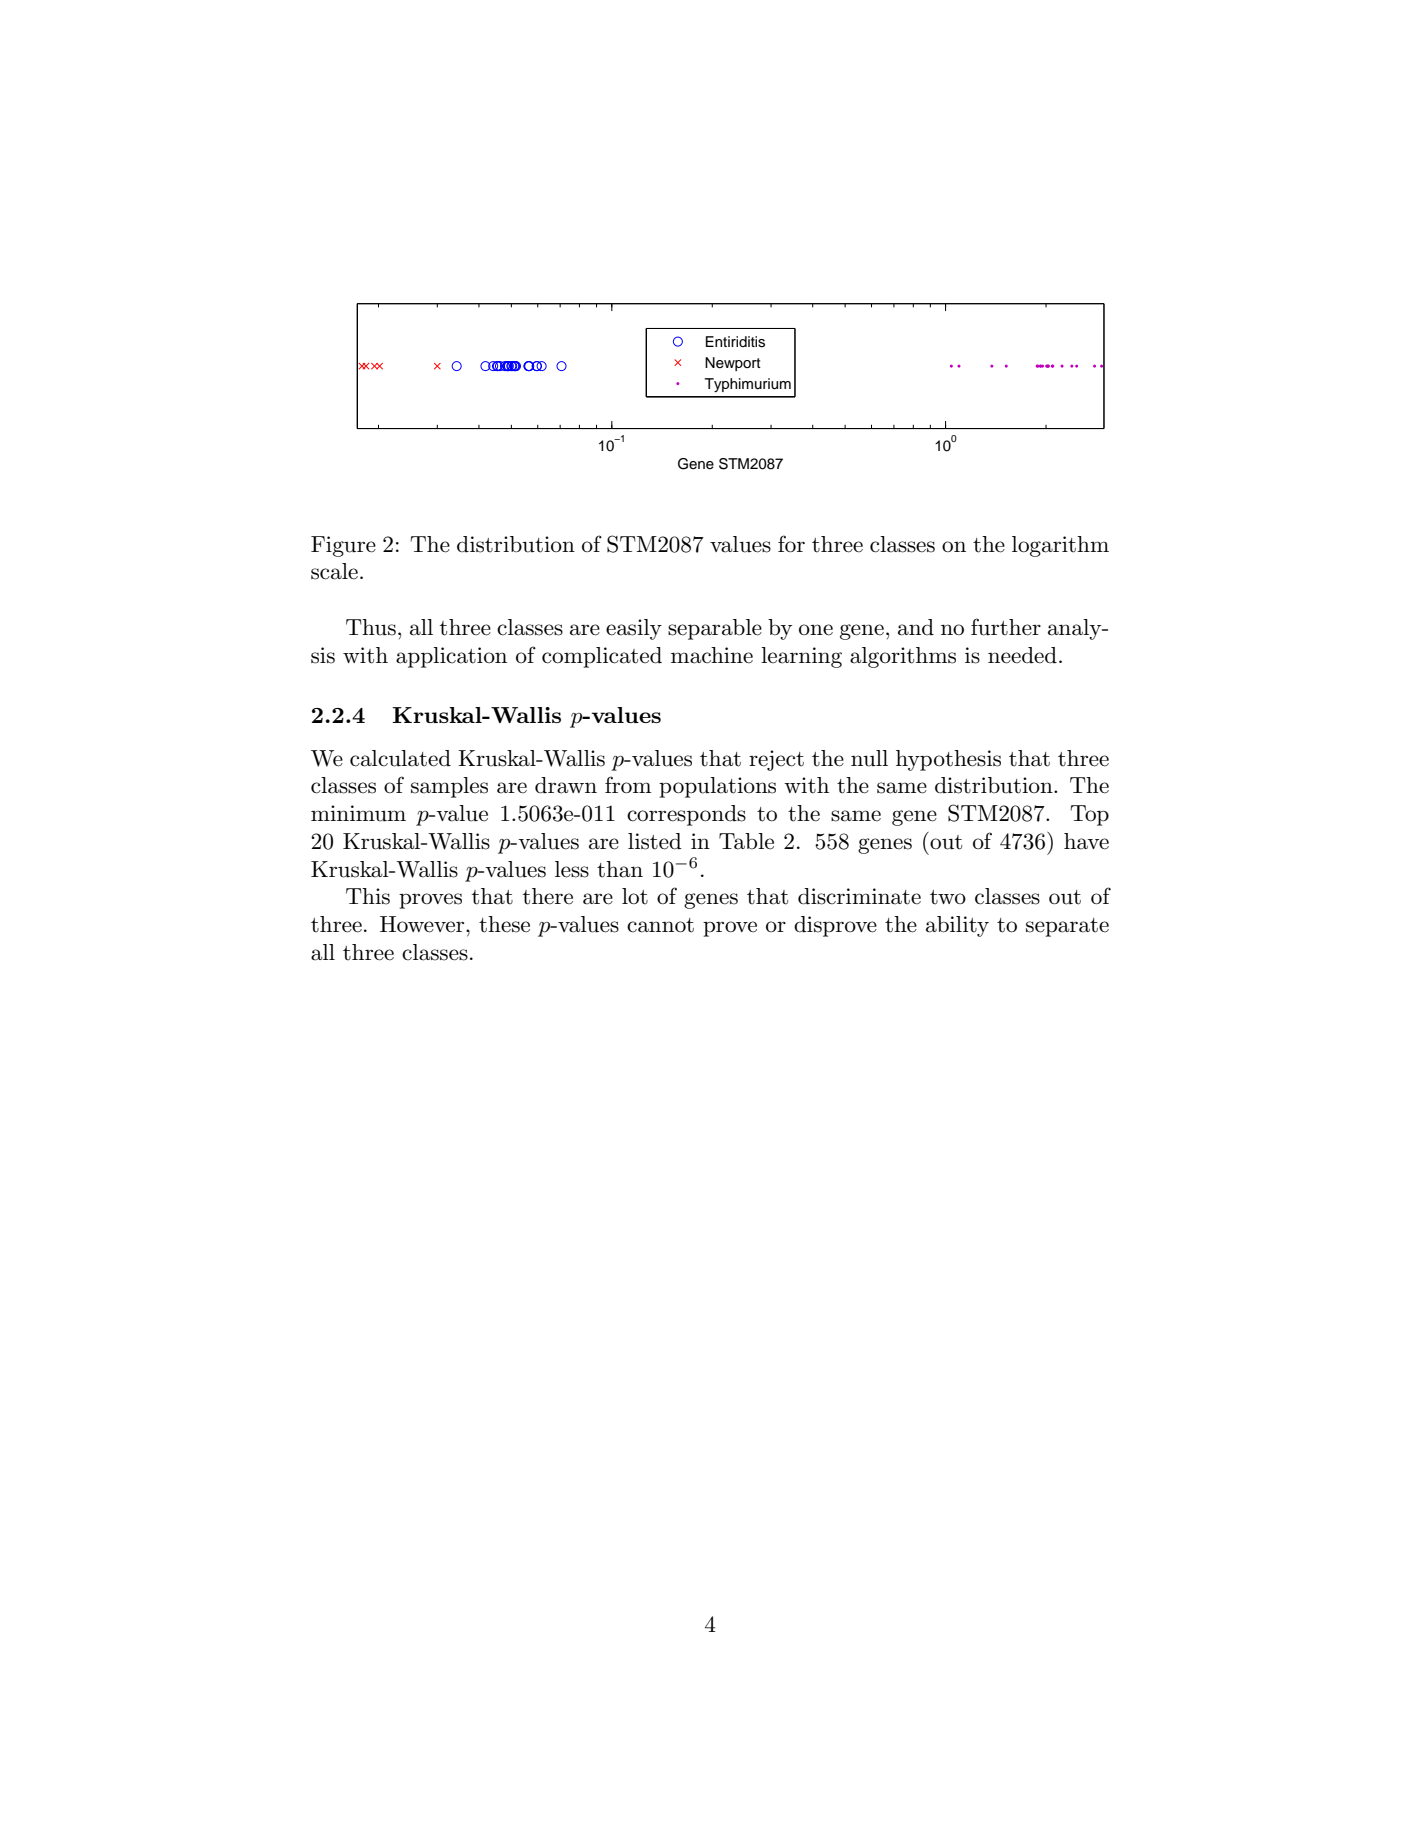 This screenshot has height=1840, width=1422. I want to click on for, so click(791, 544).
